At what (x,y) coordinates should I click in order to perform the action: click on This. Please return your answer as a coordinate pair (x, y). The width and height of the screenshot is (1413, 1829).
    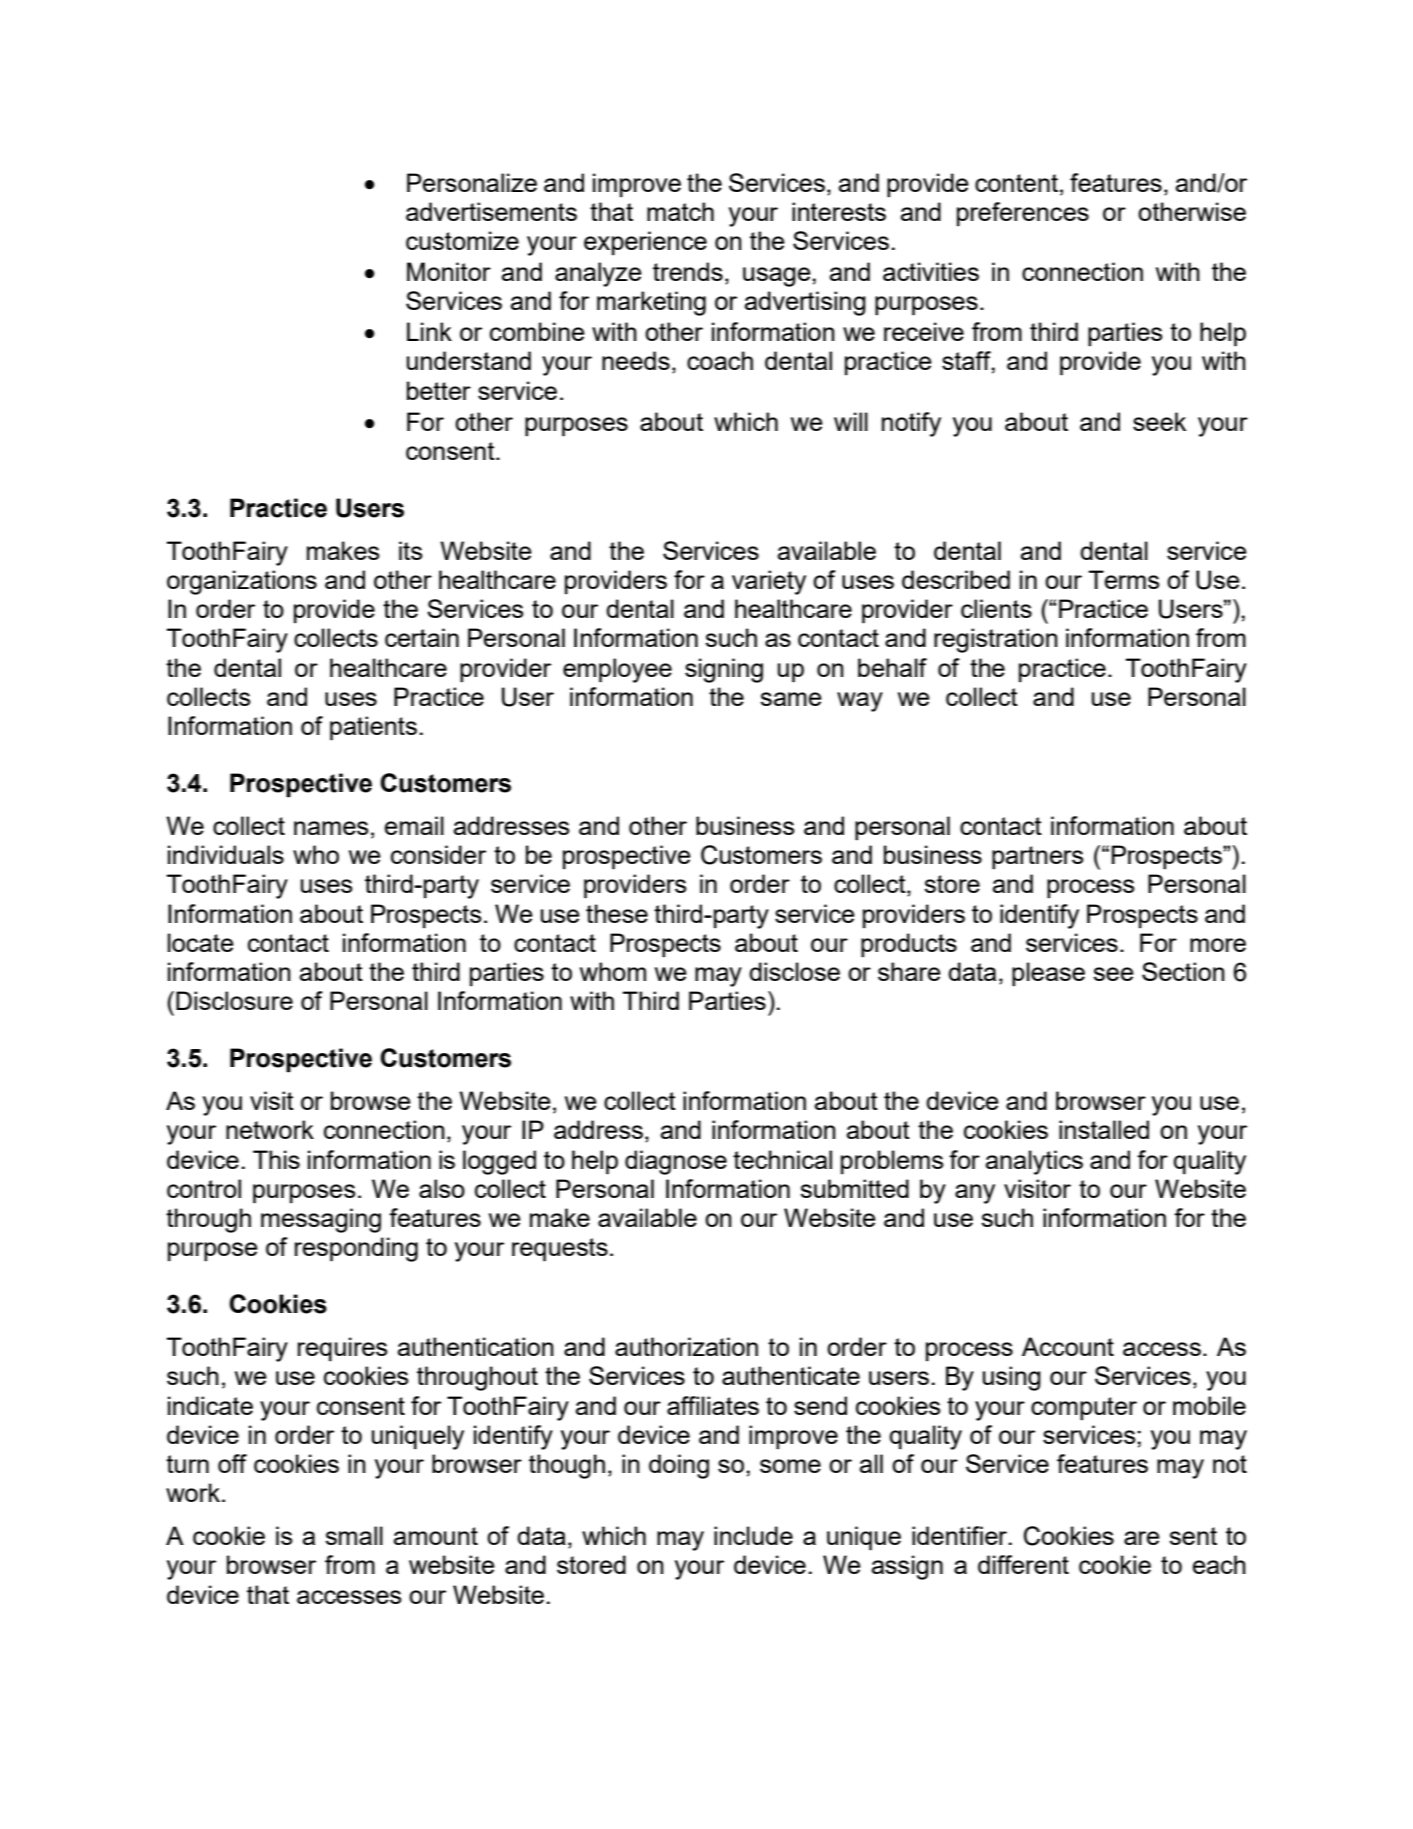
    Looking at the image, I should click on (276, 1159).
